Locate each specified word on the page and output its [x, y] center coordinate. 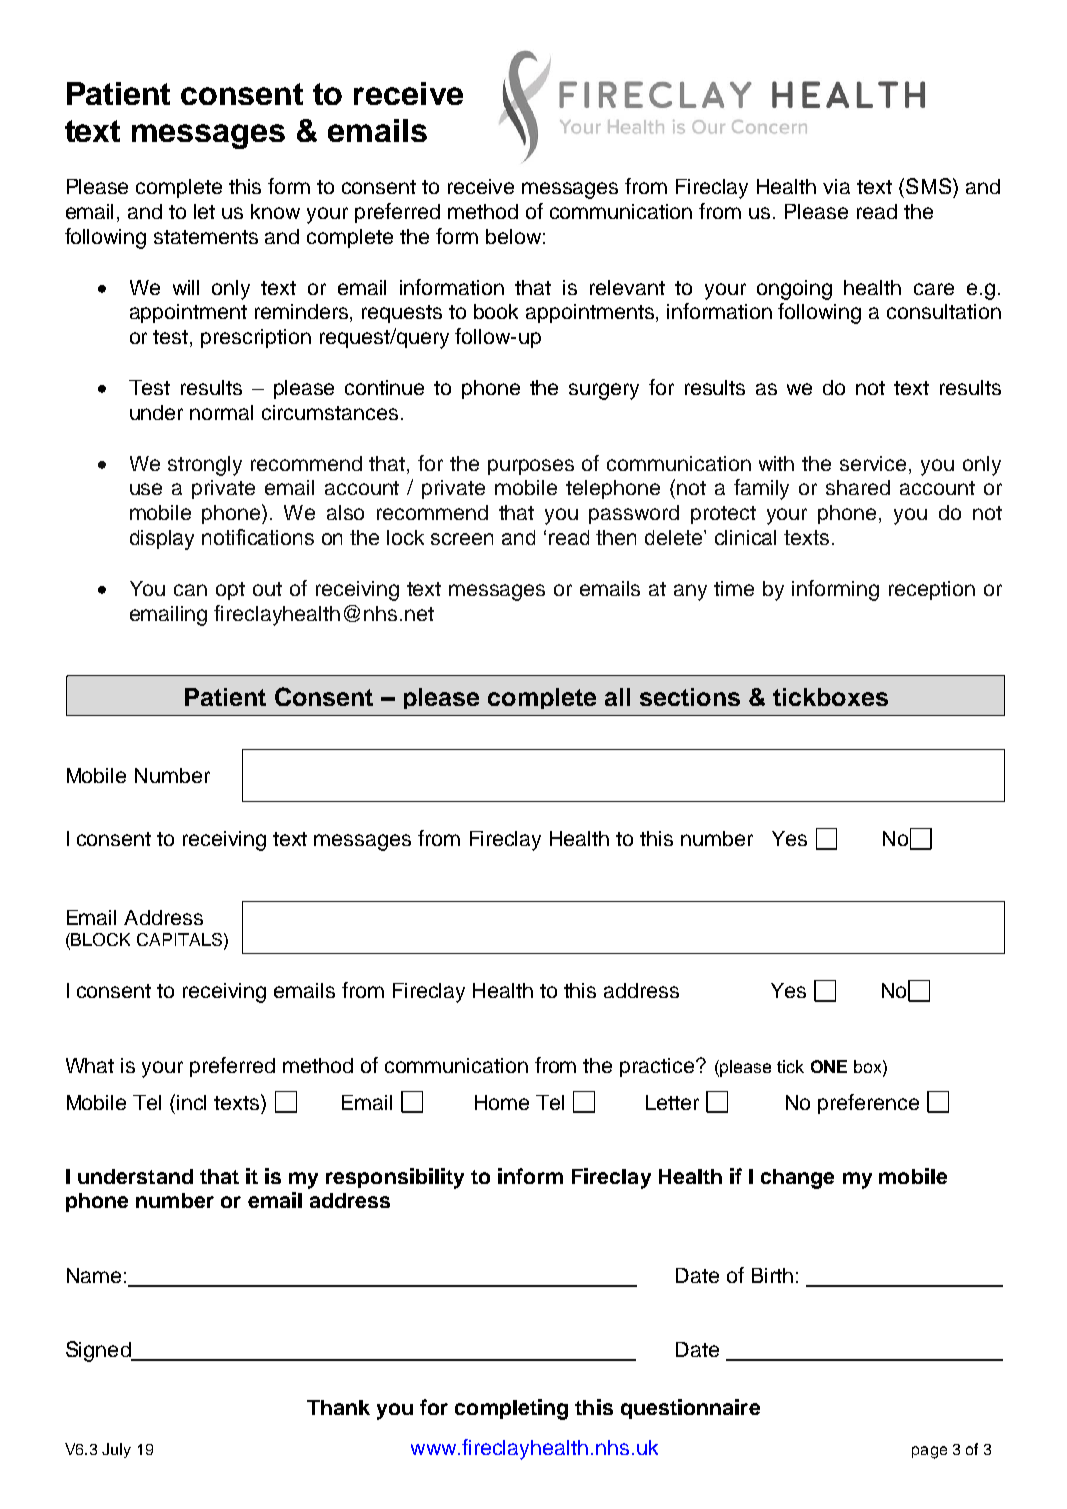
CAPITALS [179, 939]
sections [690, 697]
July [116, 1450]
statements [206, 237]
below [513, 236]
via [836, 186]
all [617, 697]
